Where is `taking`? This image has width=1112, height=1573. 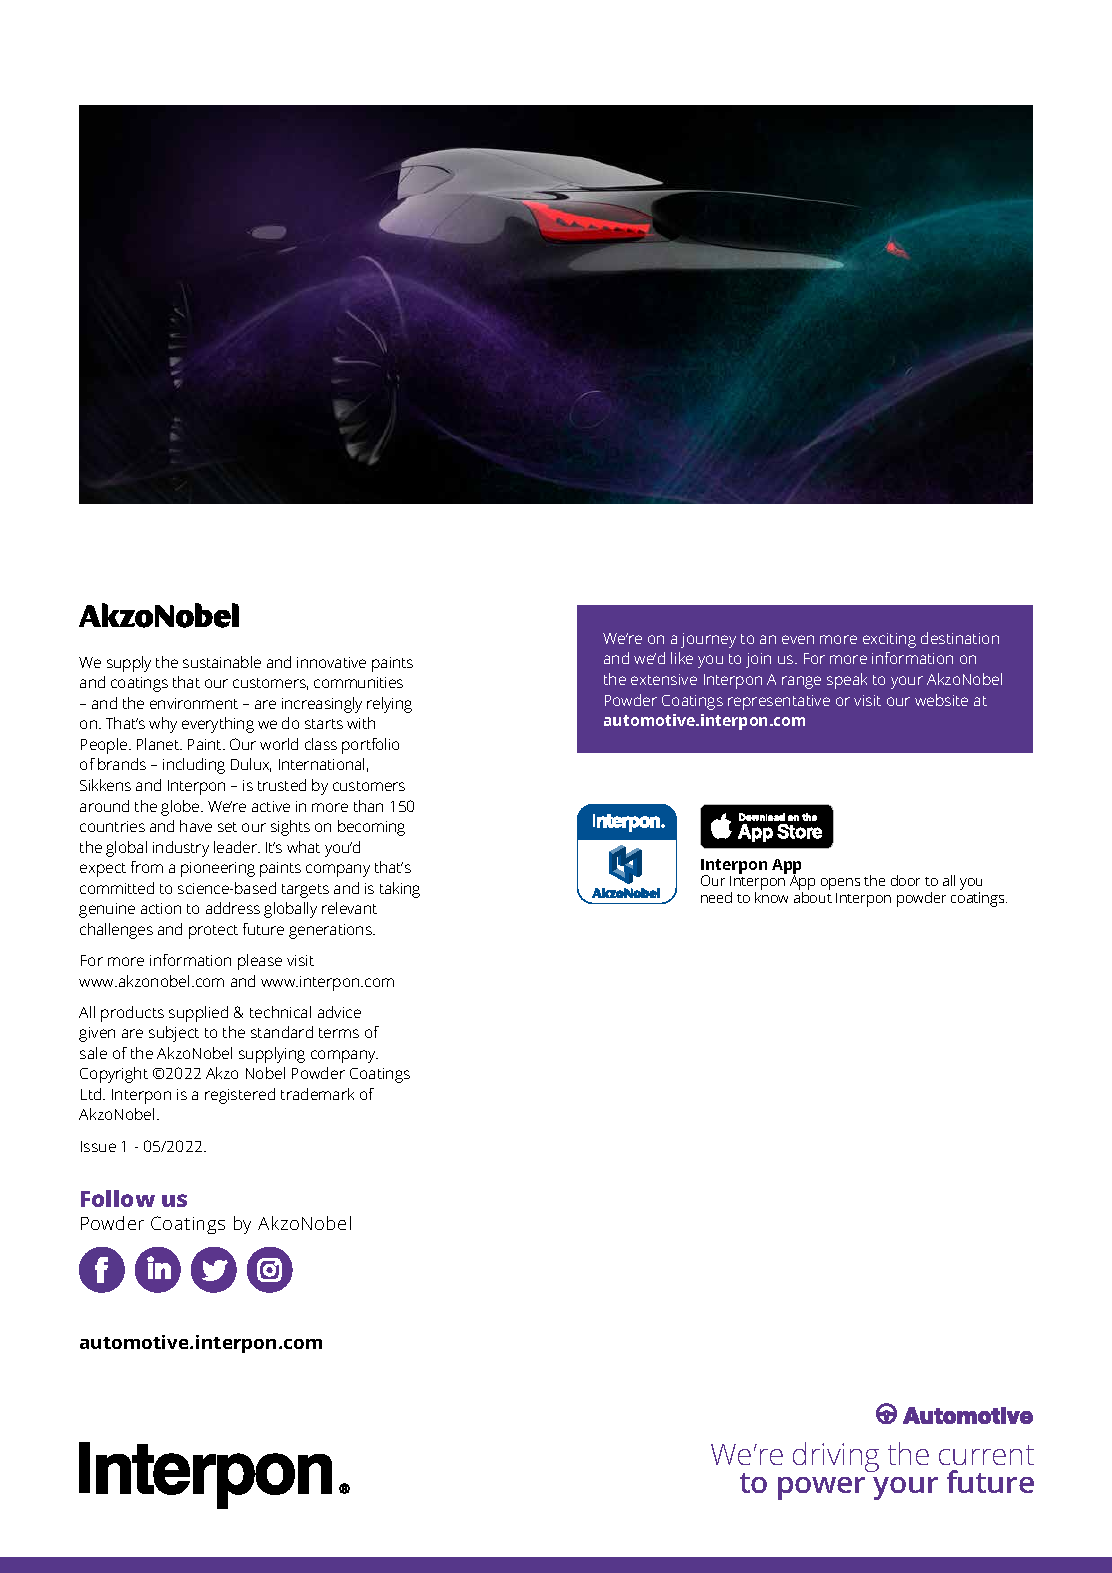
taking is located at coordinates (400, 890).
